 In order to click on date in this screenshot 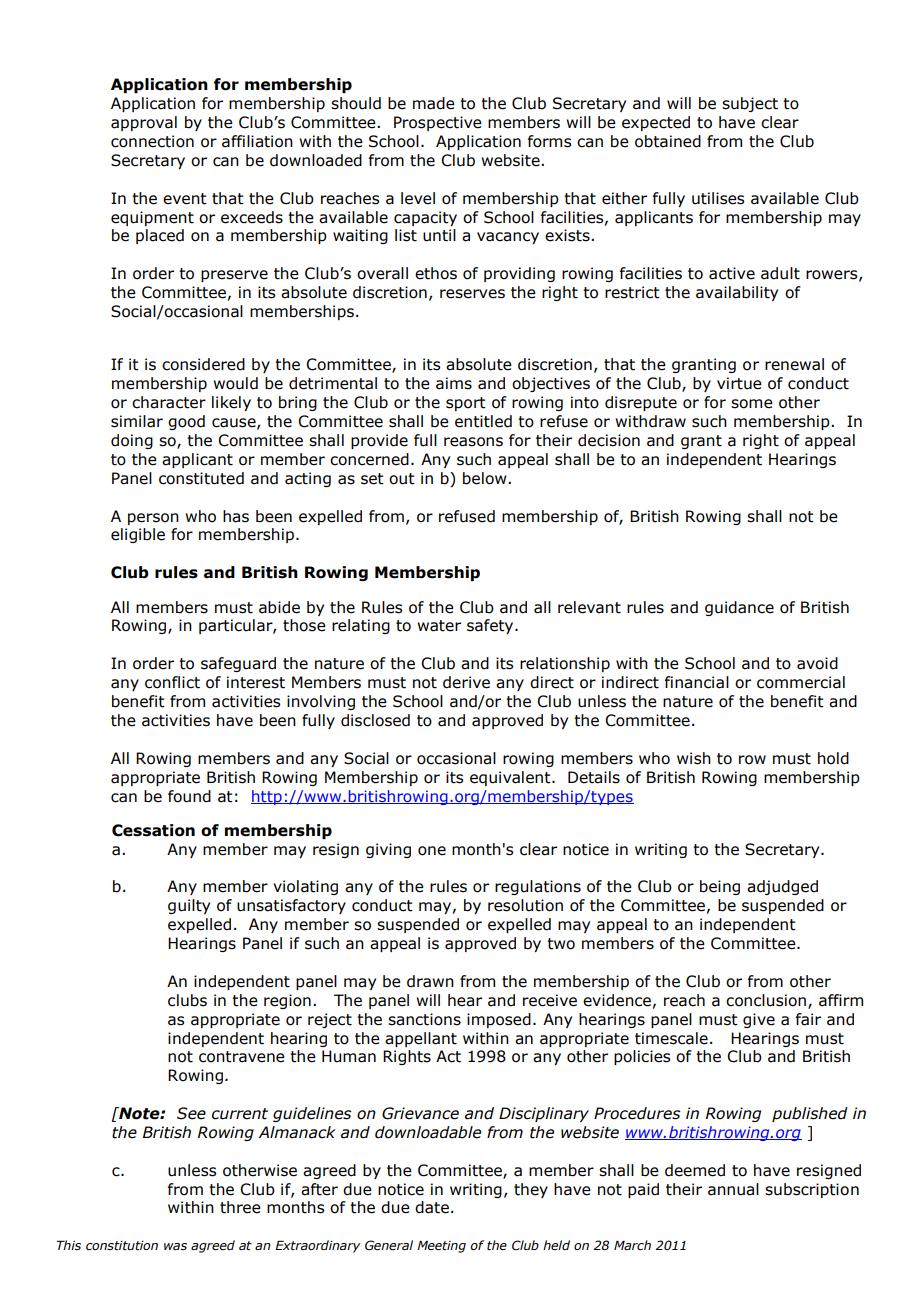, I will do `click(432, 1207)`.
